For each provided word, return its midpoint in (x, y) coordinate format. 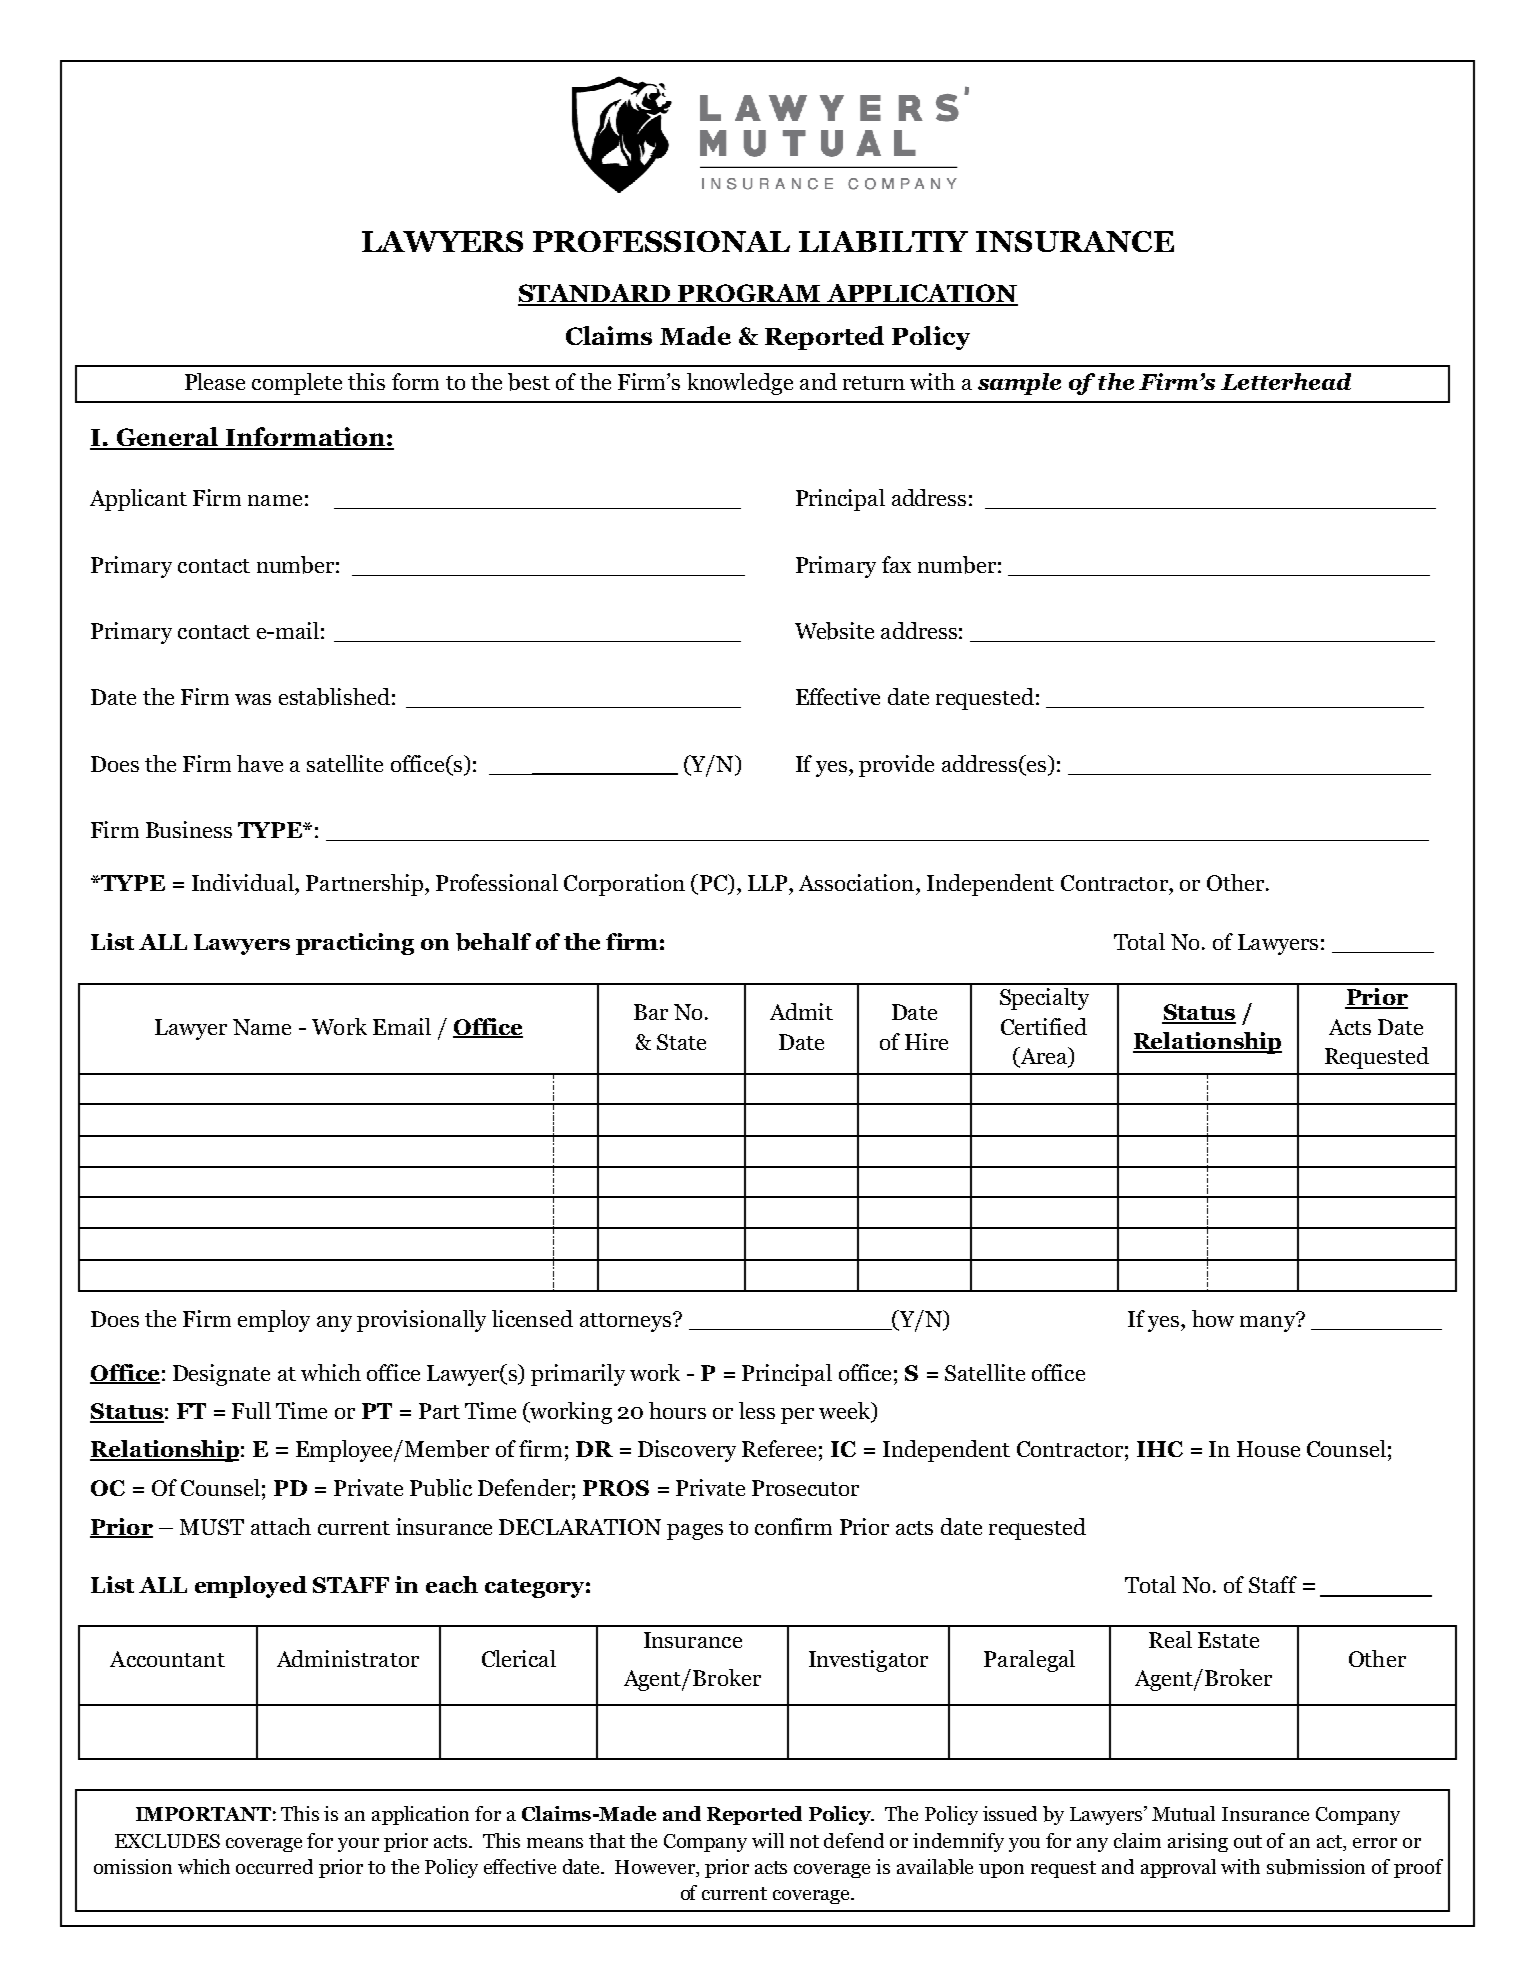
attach (281, 1526)
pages (695, 1532)
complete (297, 384)
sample (1019, 384)
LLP (769, 883)
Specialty (1044, 999)
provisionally (421, 1321)
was (253, 699)
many (1269, 1322)
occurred (274, 1866)
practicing (355, 944)
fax (896, 564)
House (1268, 1449)
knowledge (740, 384)
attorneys (627, 1322)
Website (834, 631)
